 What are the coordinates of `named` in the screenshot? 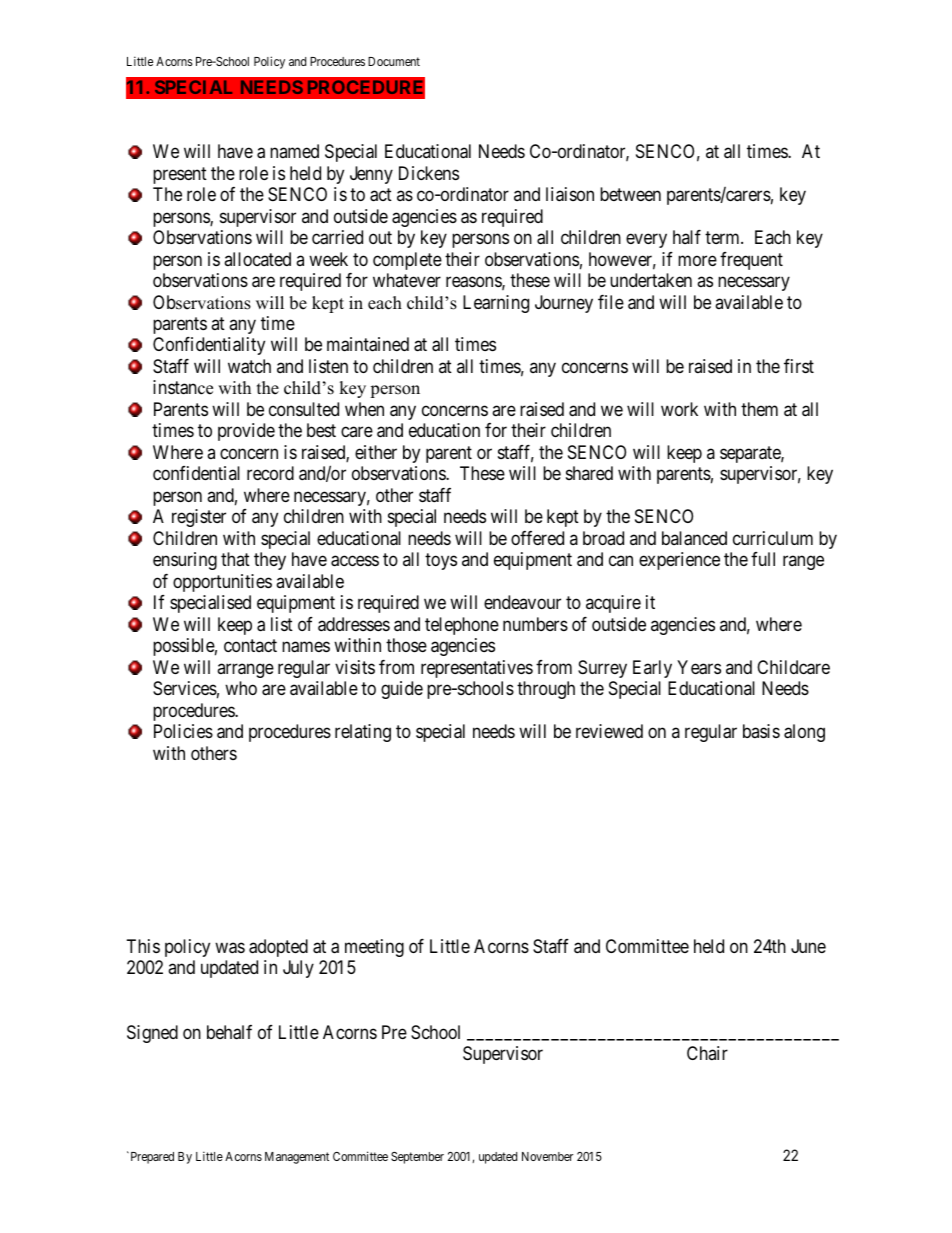 It's located at (294, 151).
